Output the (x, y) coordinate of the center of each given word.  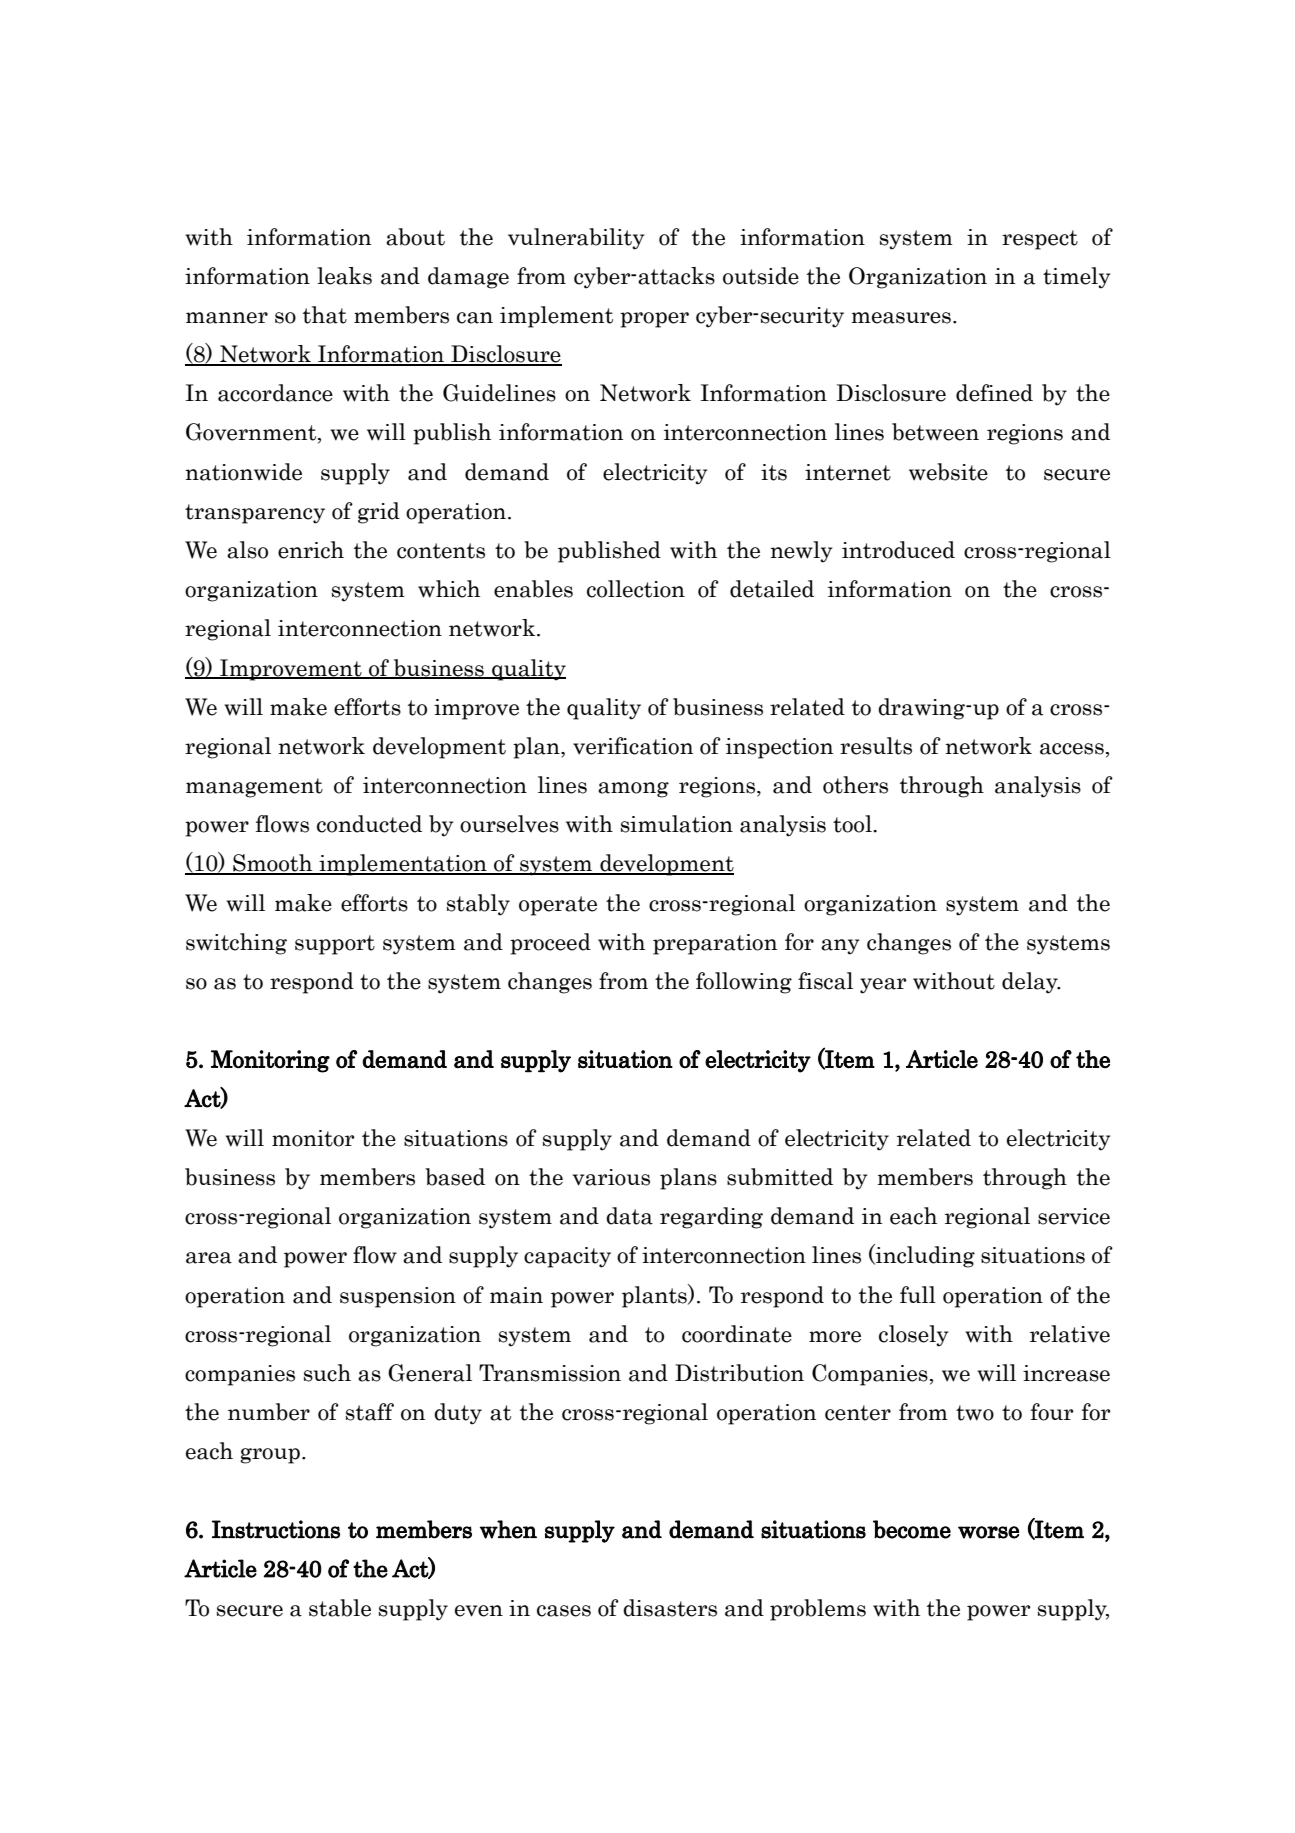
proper (654, 320)
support (335, 945)
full (918, 1294)
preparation (715, 944)
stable (340, 1608)
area (209, 1258)
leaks (344, 276)
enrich (311, 550)
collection (636, 589)
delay (1031, 983)
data (629, 1216)
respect (1040, 240)
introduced (898, 550)
